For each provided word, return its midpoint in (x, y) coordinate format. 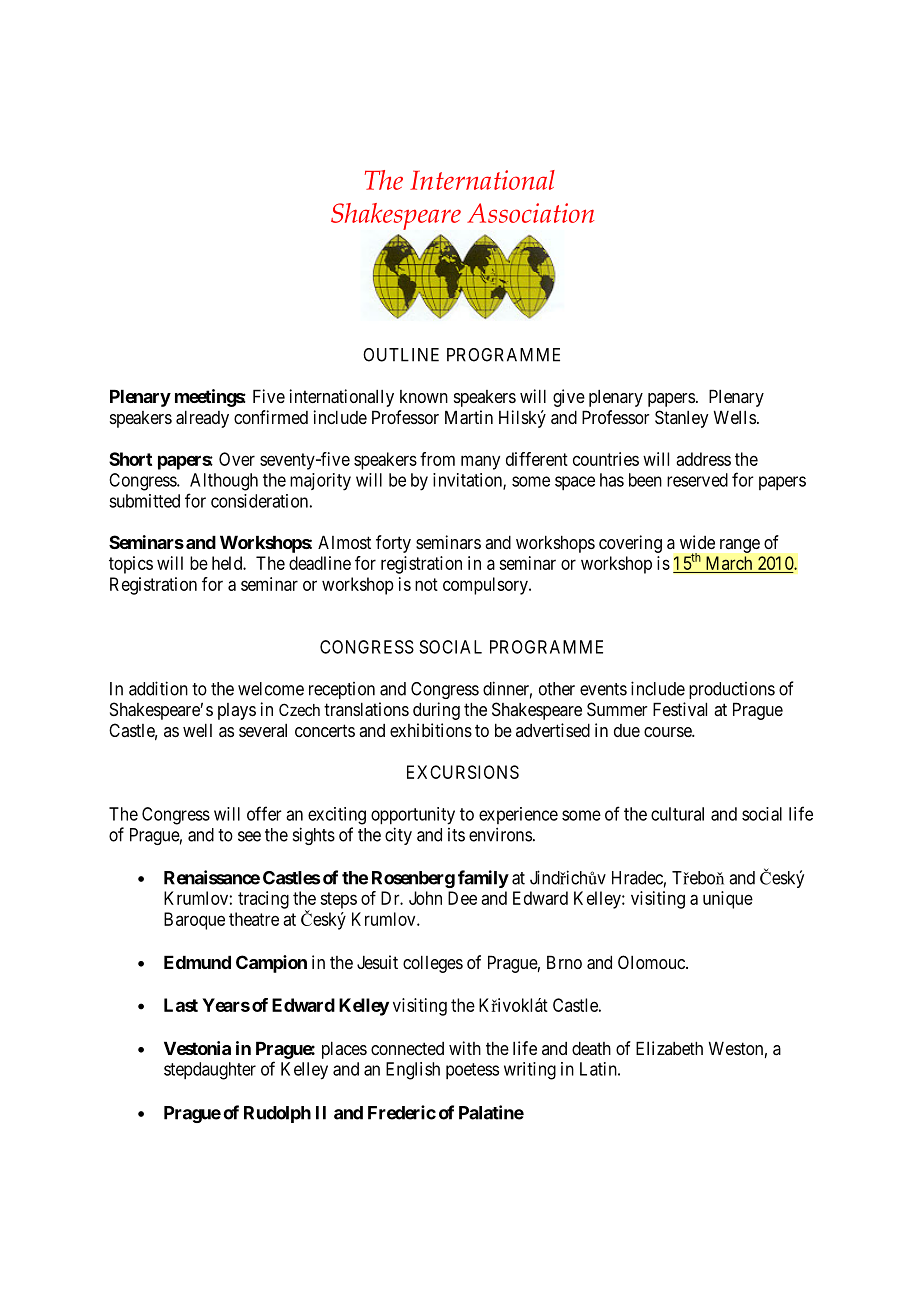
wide (697, 542)
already (202, 419)
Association (530, 213)
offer (264, 813)
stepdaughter (210, 1071)
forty (393, 544)
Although (224, 482)
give (569, 398)
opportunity (413, 816)
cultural (677, 814)
